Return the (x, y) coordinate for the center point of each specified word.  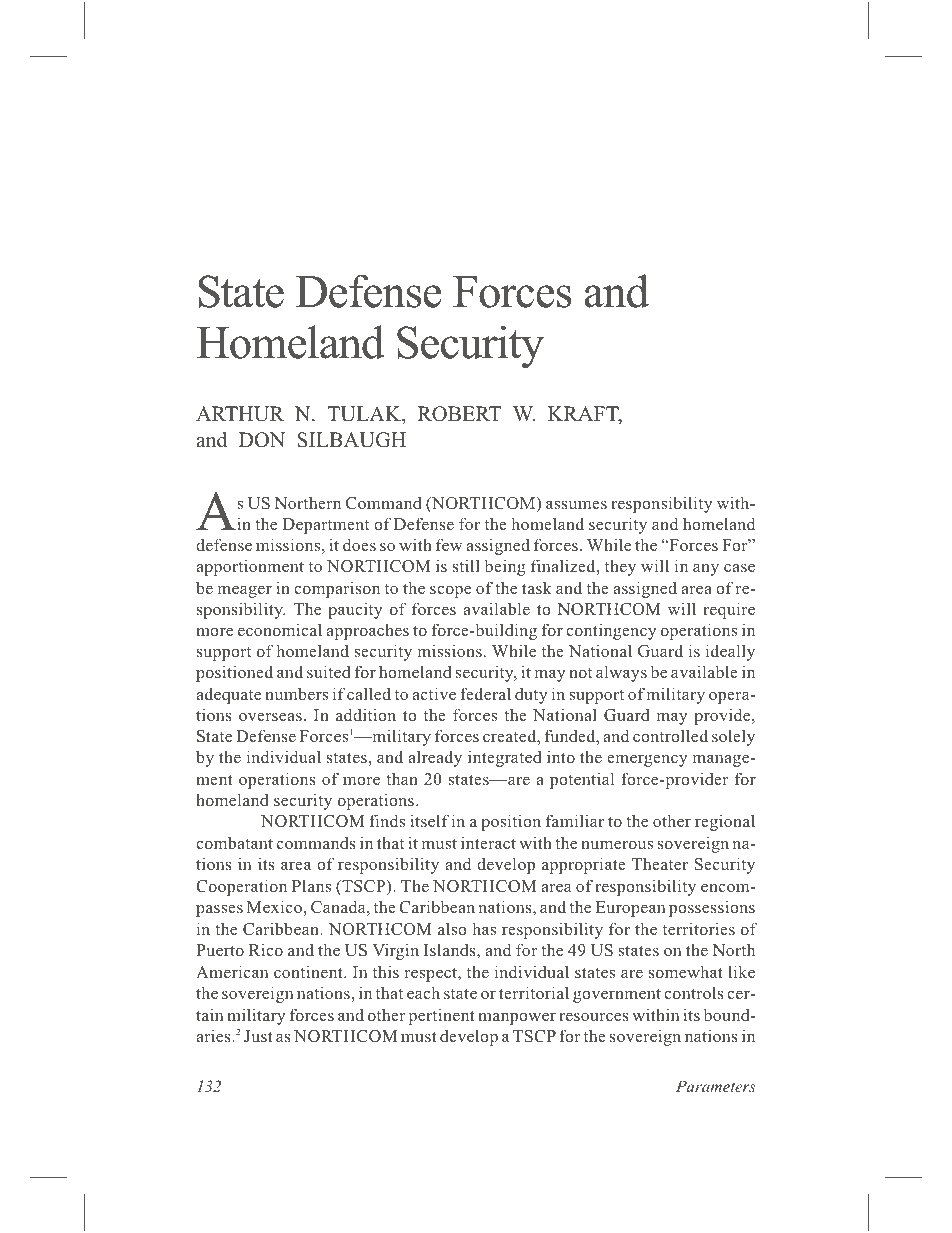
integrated (505, 758)
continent (309, 971)
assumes (576, 505)
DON (262, 440)
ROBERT (460, 414)
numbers (296, 693)
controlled (670, 735)
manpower (517, 1019)
